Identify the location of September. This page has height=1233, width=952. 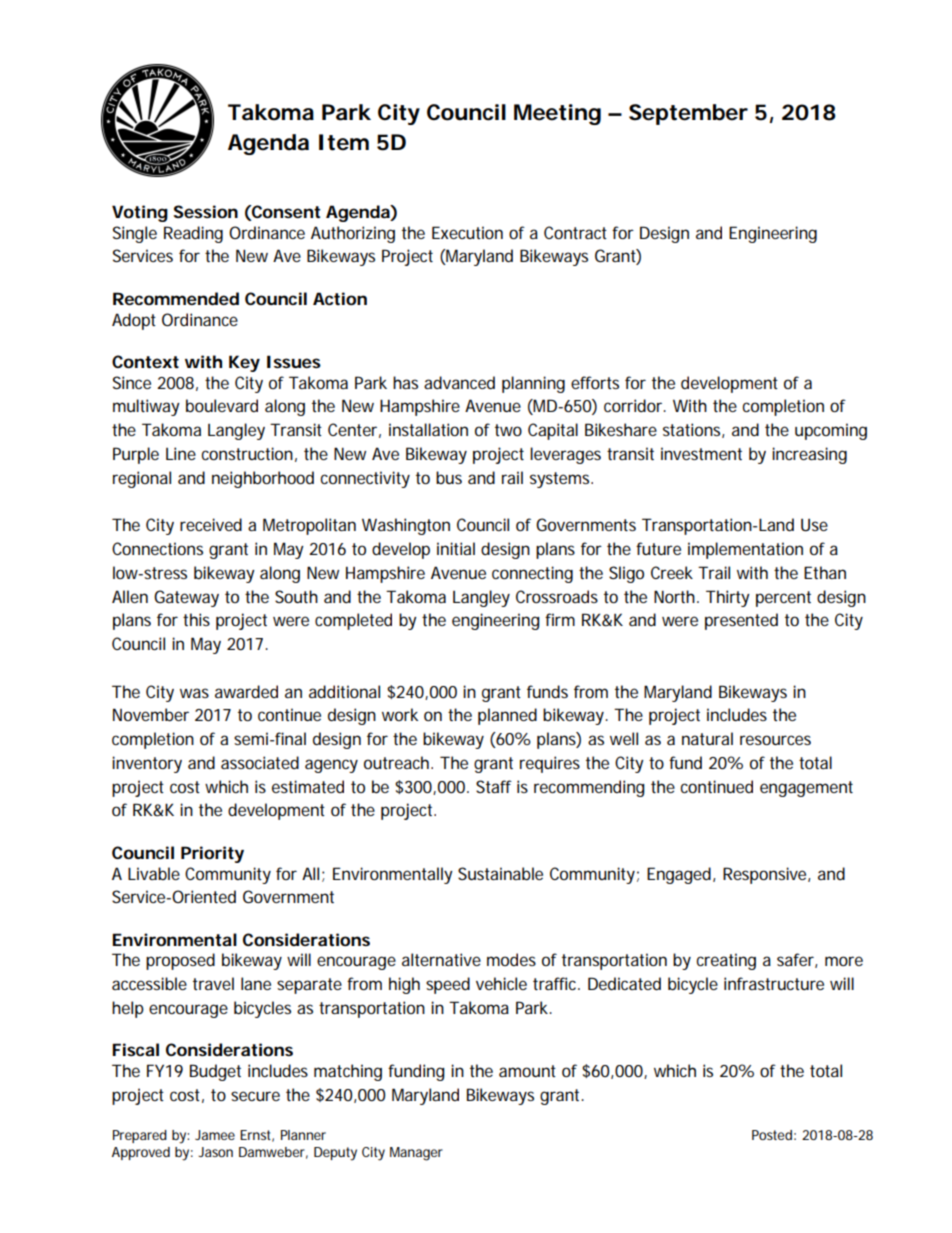
(688, 114).
